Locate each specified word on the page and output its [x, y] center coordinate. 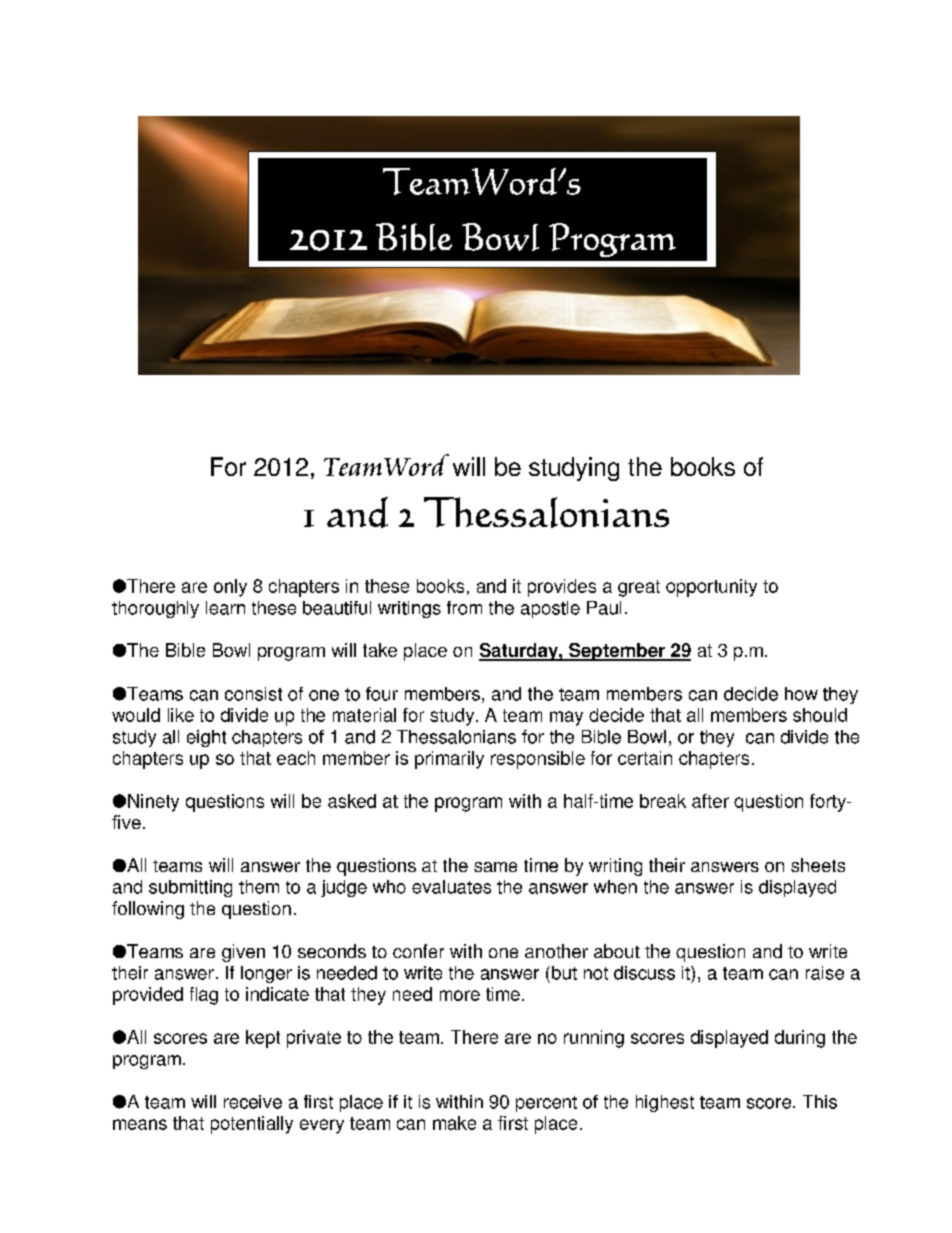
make [454, 1123]
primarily [449, 760]
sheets [818, 865]
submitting [190, 888]
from [464, 608]
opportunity [711, 588]
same [495, 867]
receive [253, 1102]
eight [206, 738]
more [460, 995]
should [820, 715]
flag [204, 996]
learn [225, 608]
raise [825, 973]
